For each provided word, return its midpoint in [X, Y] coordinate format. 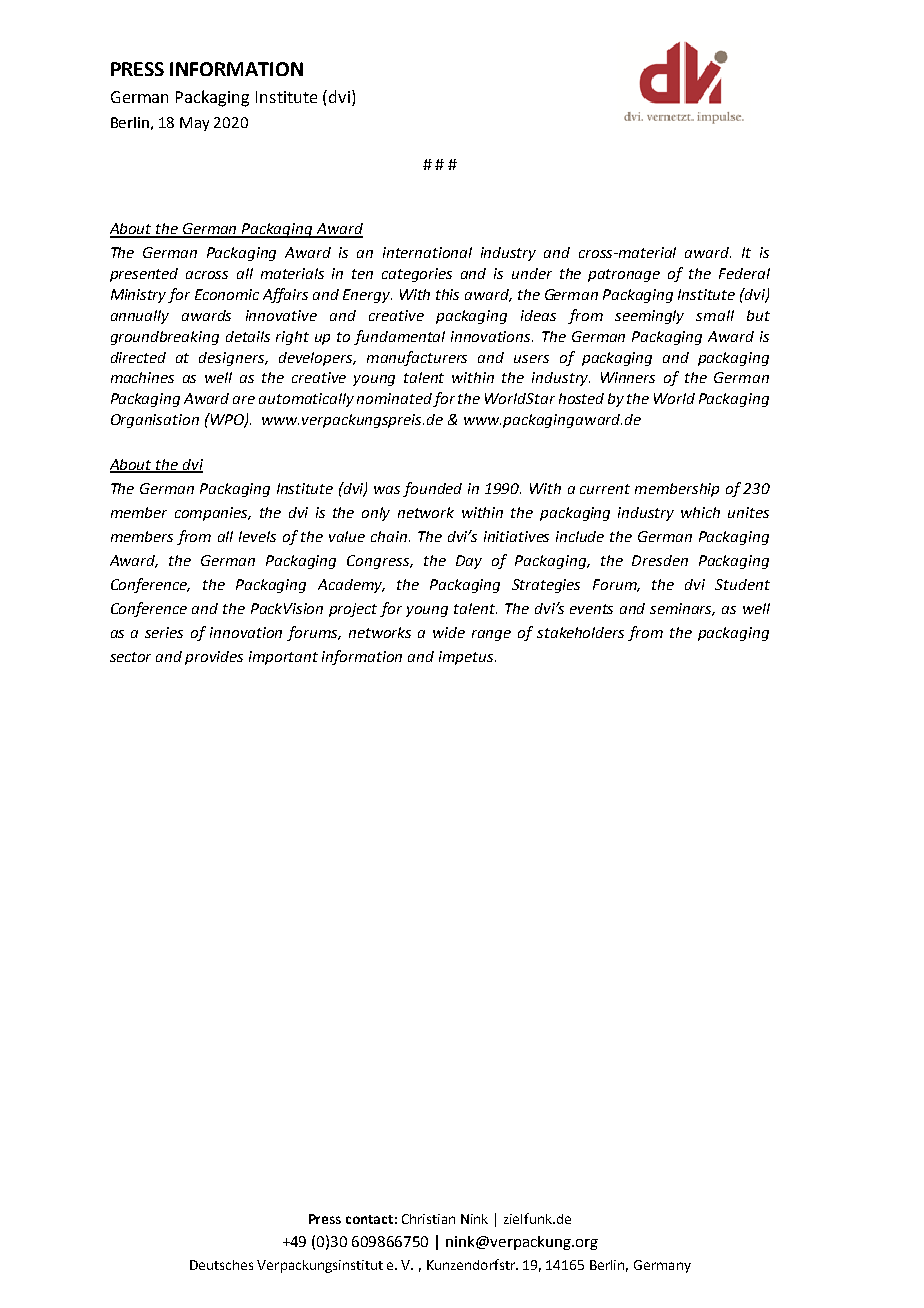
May [194, 124]
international [427, 252]
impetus [467, 658]
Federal [744, 273]
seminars [682, 609]
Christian [428, 1219]
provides [214, 658]
